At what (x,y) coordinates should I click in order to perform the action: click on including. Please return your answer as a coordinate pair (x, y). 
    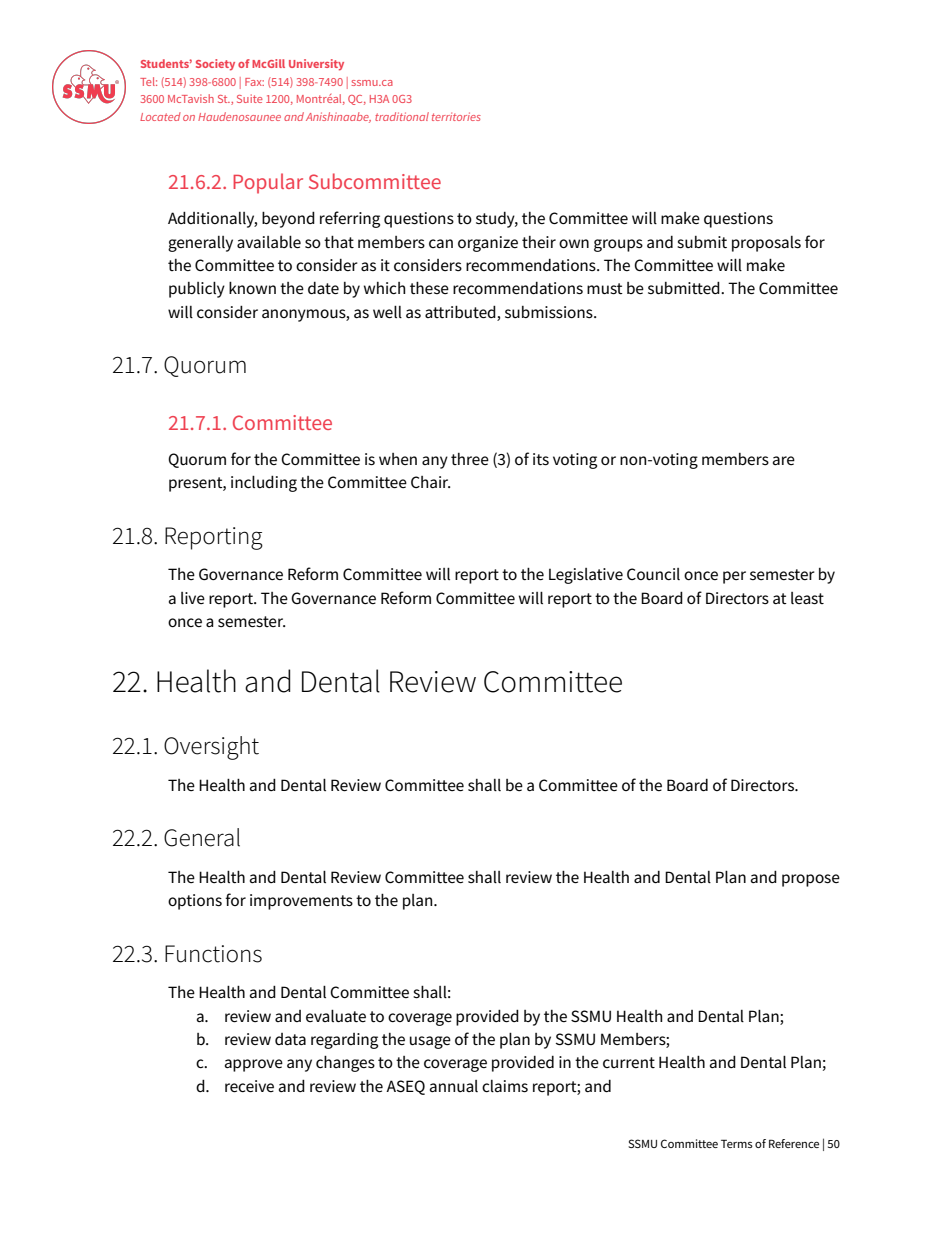
    Looking at the image, I should click on (264, 483).
